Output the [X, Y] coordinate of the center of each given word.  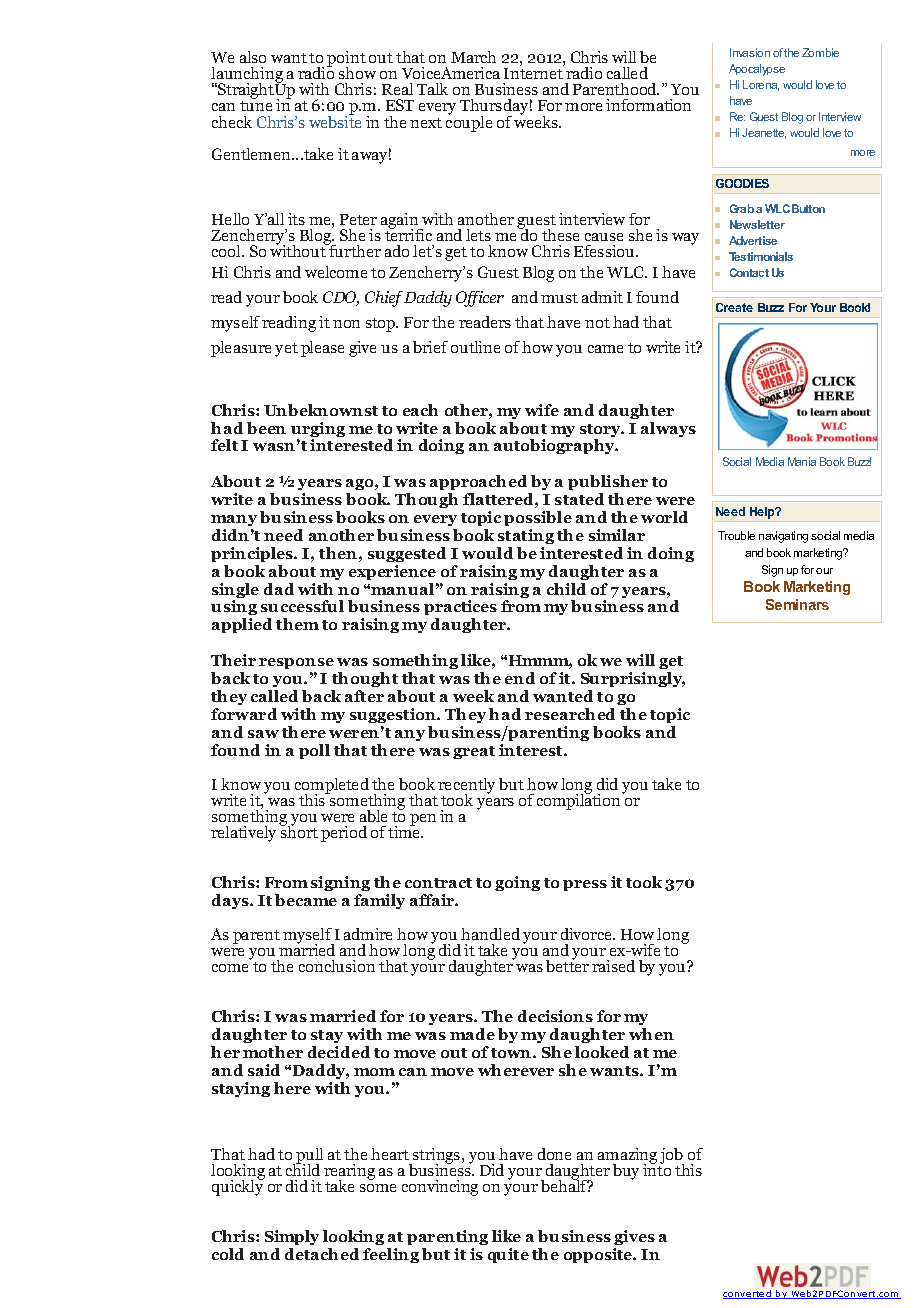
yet [286, 350]
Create [734, 307]
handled [490, 934]
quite [508, 1255]
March [473, 57]
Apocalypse [757, 70]
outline [475, 347]
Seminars [797, 604]
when [651, 1034]
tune [256, 106]
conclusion [337, 966]
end [520, 678]
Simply [292, 1239]
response [296, 663]
